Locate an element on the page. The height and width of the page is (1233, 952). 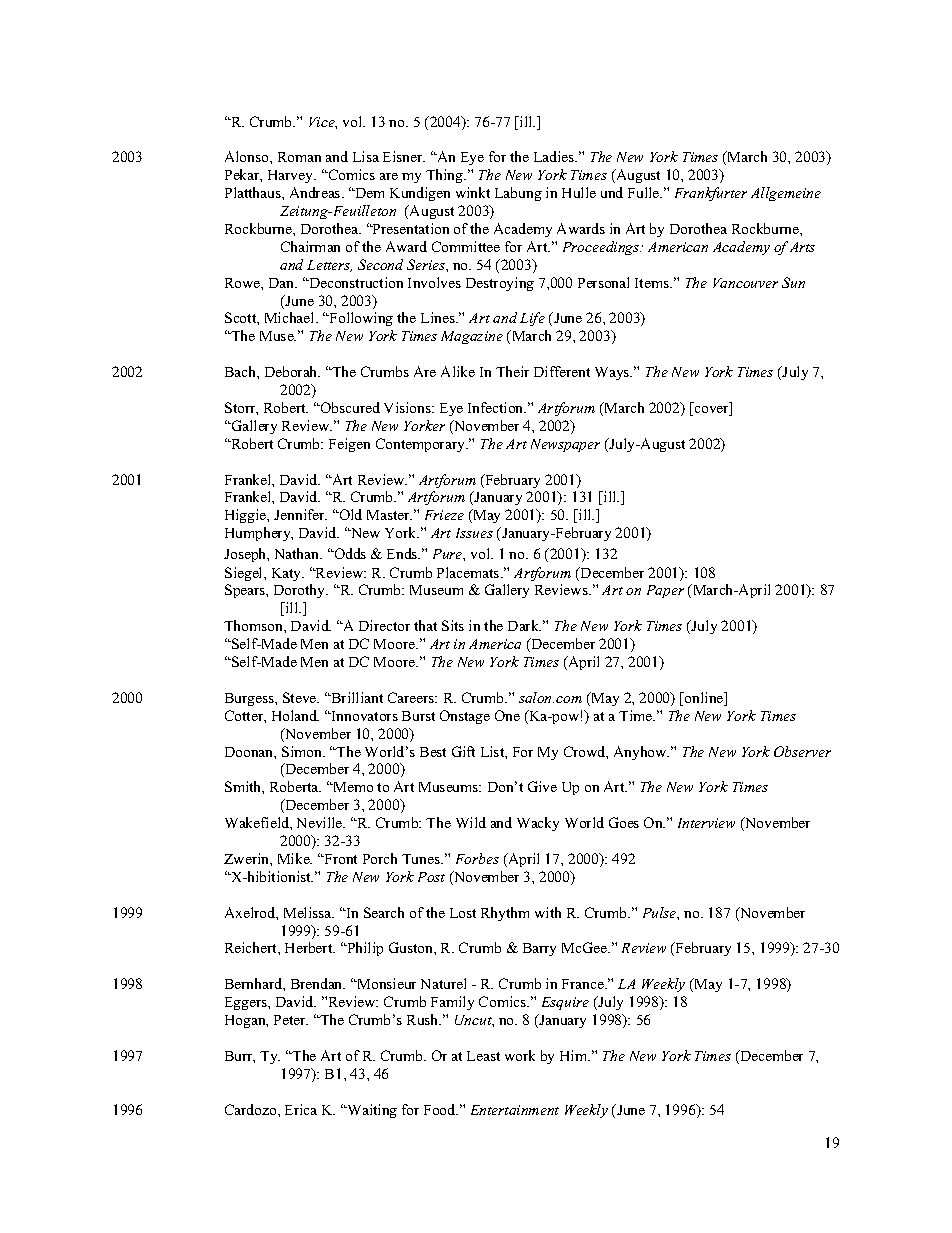
work is located at coordinates (520, 1055).
